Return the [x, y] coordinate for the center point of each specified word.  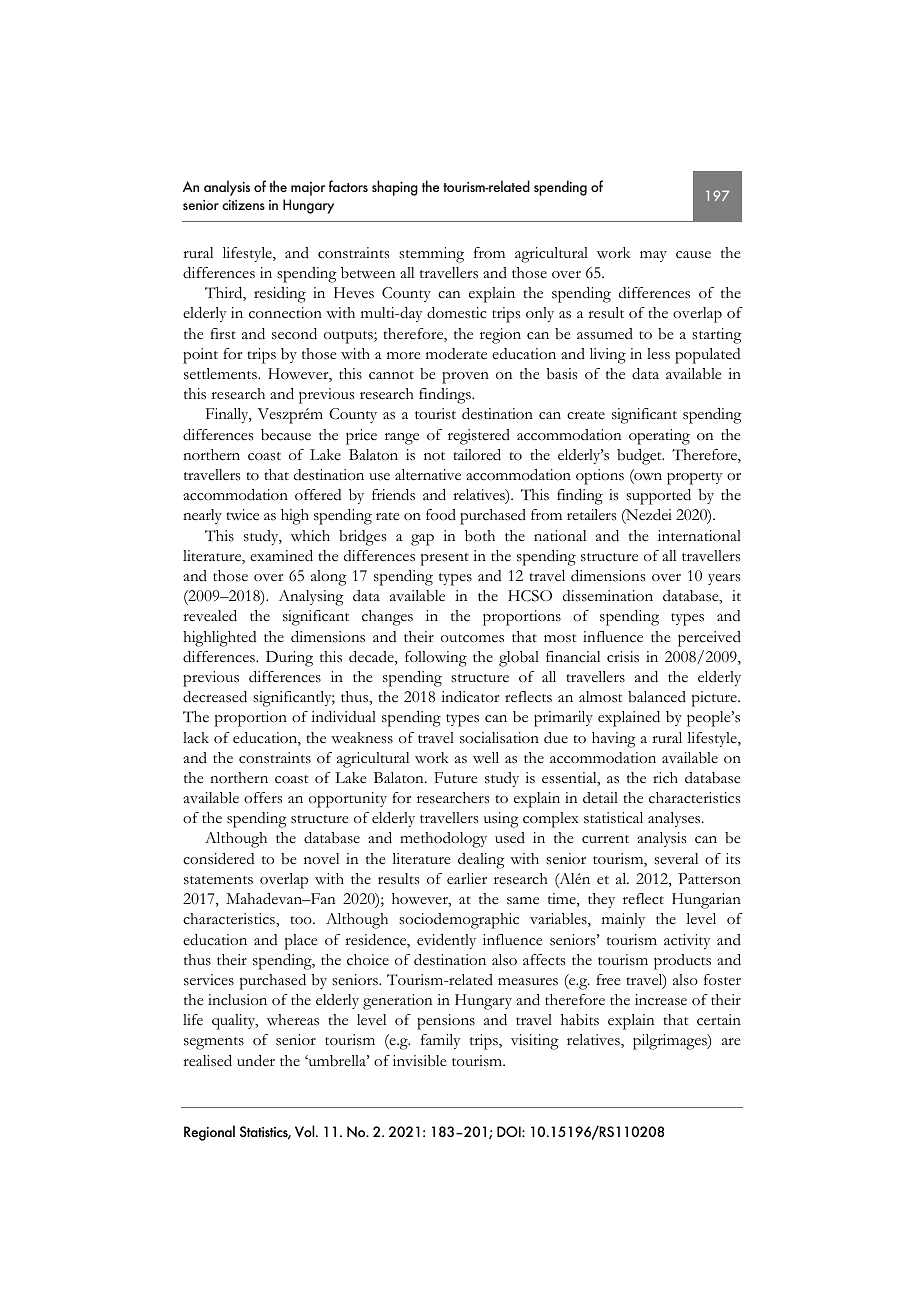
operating [659, 437]
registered [479, 437]
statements [218, 880]
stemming [431, 255]
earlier [467, 879]
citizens [243, 205]
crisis [623, 657]
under [256, 1061]
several [676, 859]
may [653, 256]
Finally [228, 415]
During [289, 659]
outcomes [472, 638]
